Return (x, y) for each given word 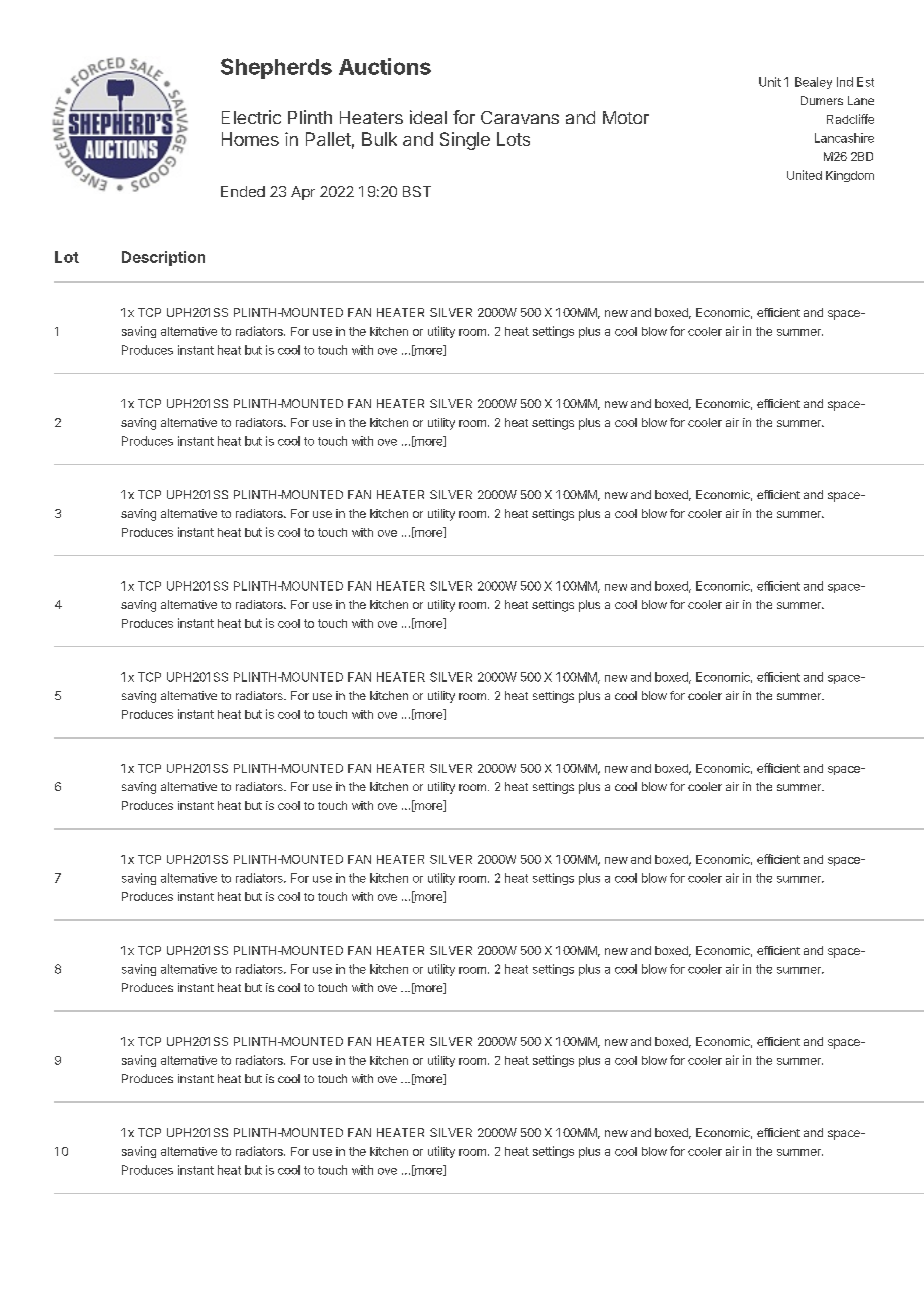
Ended (243, 191)
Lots (513, 139)
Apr (303, 193)
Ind (845, 82)
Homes (250, 139)
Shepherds (276, 68)
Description (163, 258)
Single (465, 141)
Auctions (385, 66)
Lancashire (844, 138)
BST (417, 191)
